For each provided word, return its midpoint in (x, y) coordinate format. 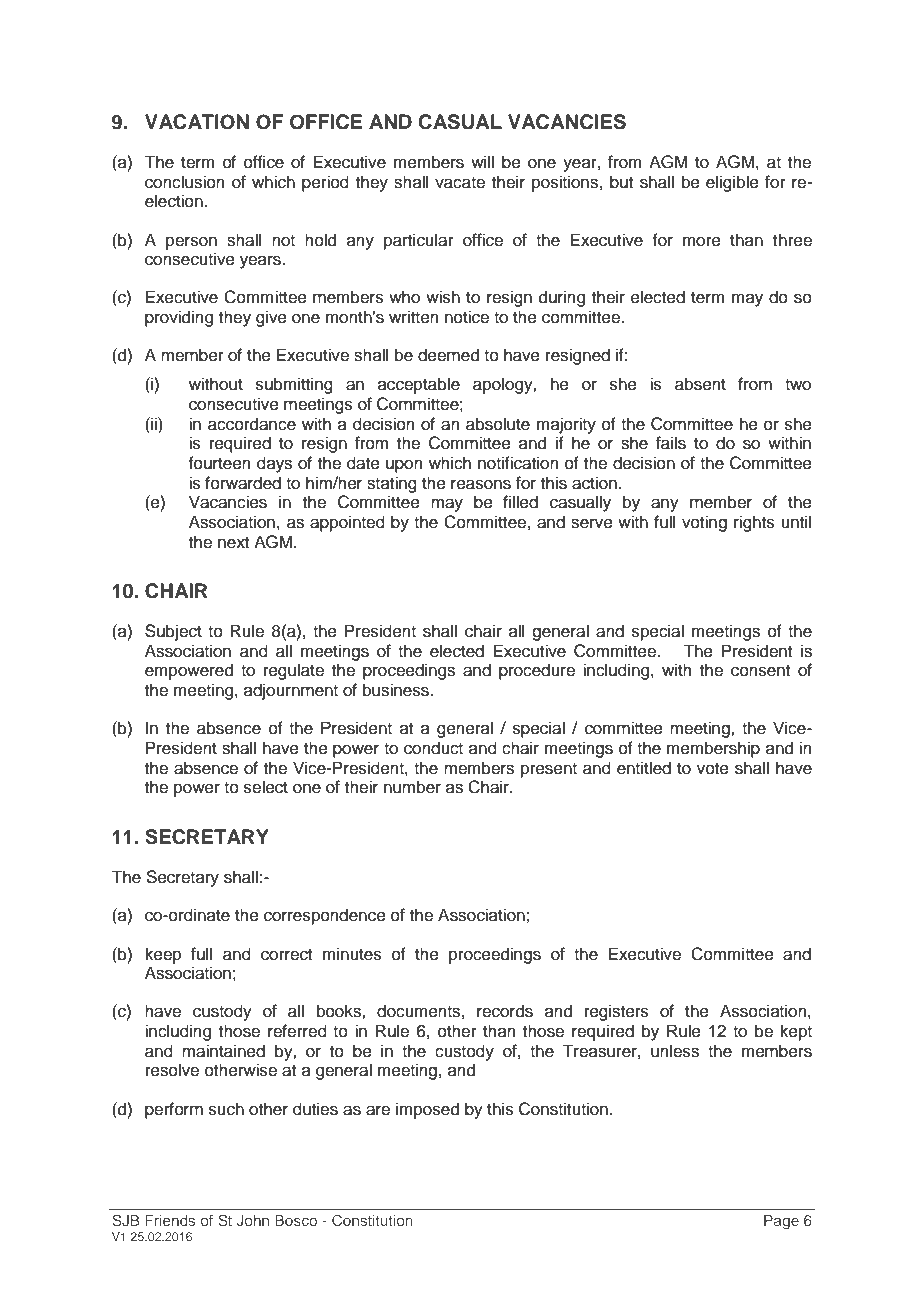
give (271, 318)
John (252, 1220)
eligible (732, 183)
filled (520, 502)
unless (675, 1051)
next (233, 543)
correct (286, 955)
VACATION (197, 122)
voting (704, 523)
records (505, 1011)
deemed (448, 355)
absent (700, 384)
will (482, 161)
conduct (433, 748)
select (266, 787)
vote (713, 769)
